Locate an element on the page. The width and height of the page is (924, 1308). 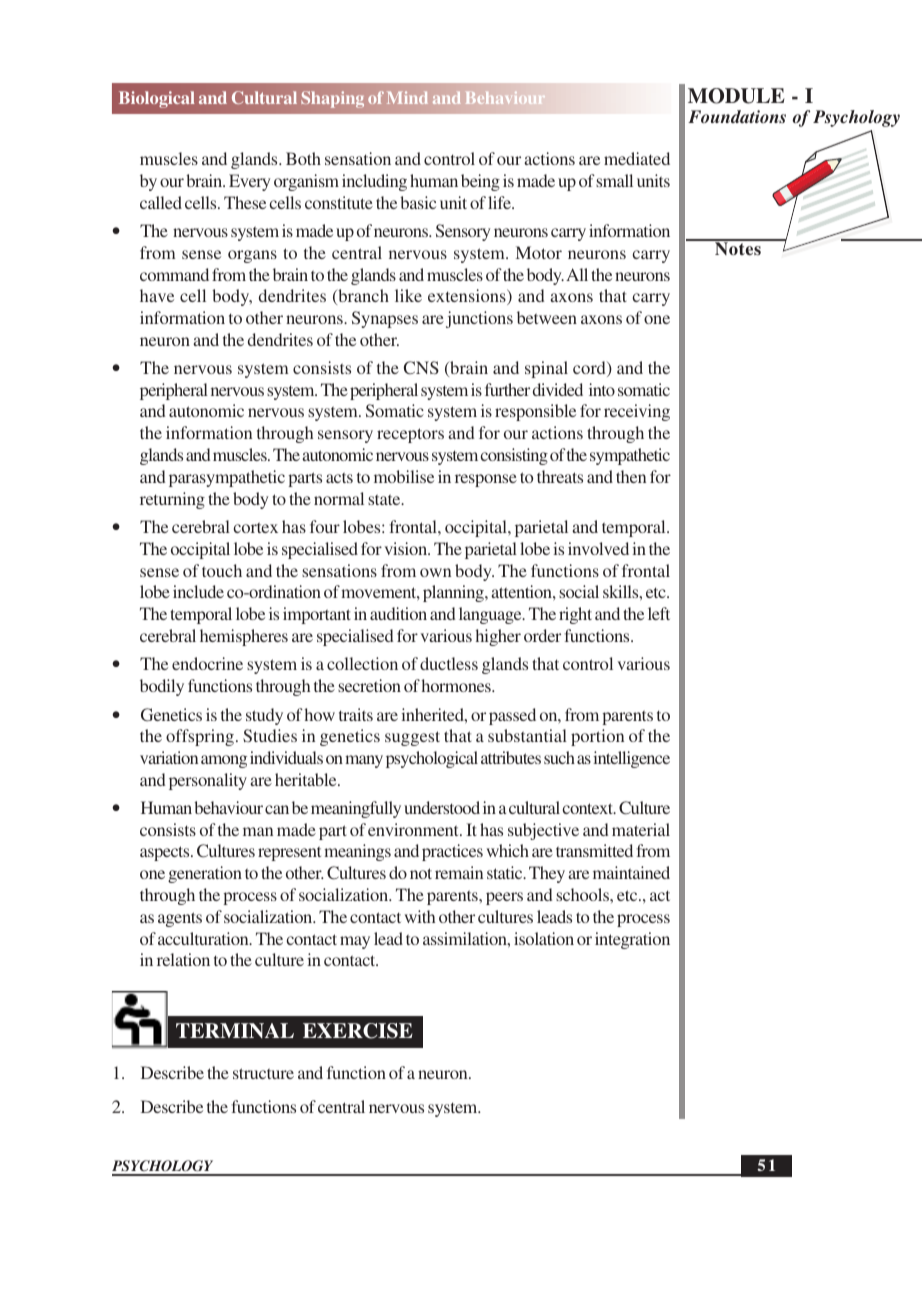
TERMINAL is located at coordinates (235, 1030).
